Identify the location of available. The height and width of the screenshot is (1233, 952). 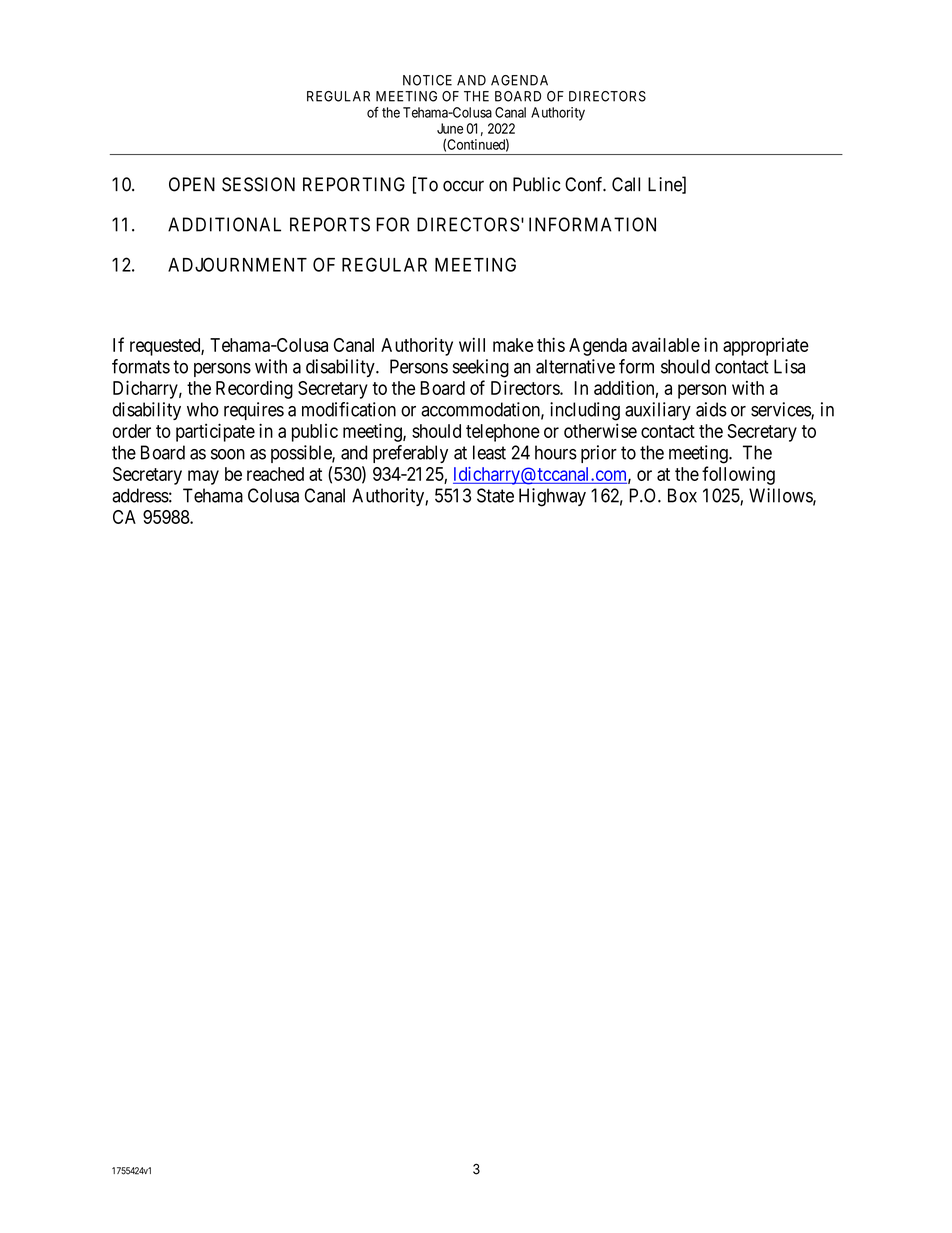
(666, 344).
